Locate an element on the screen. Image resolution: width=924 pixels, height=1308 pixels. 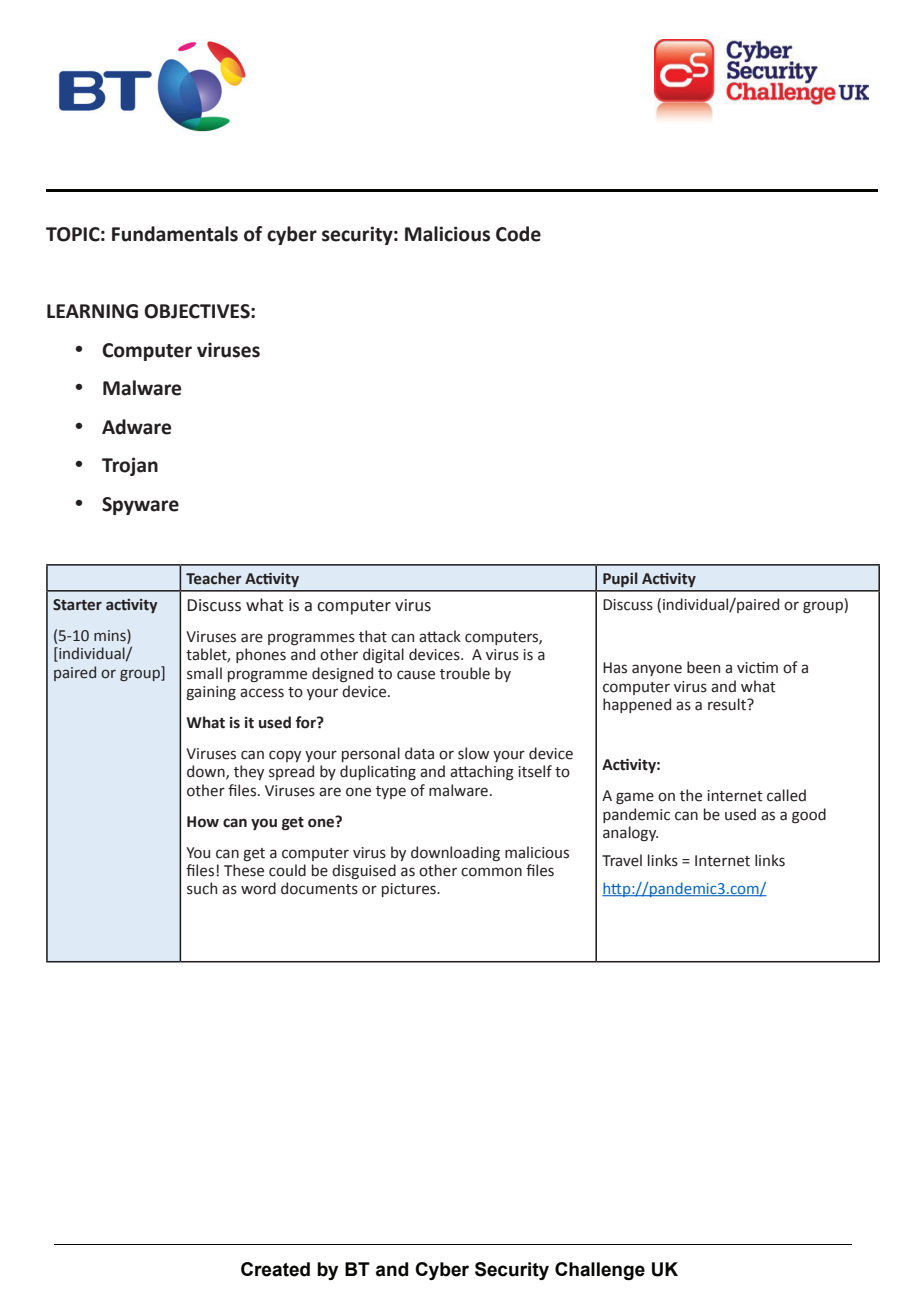
How is located at coordinates (203, 822).
